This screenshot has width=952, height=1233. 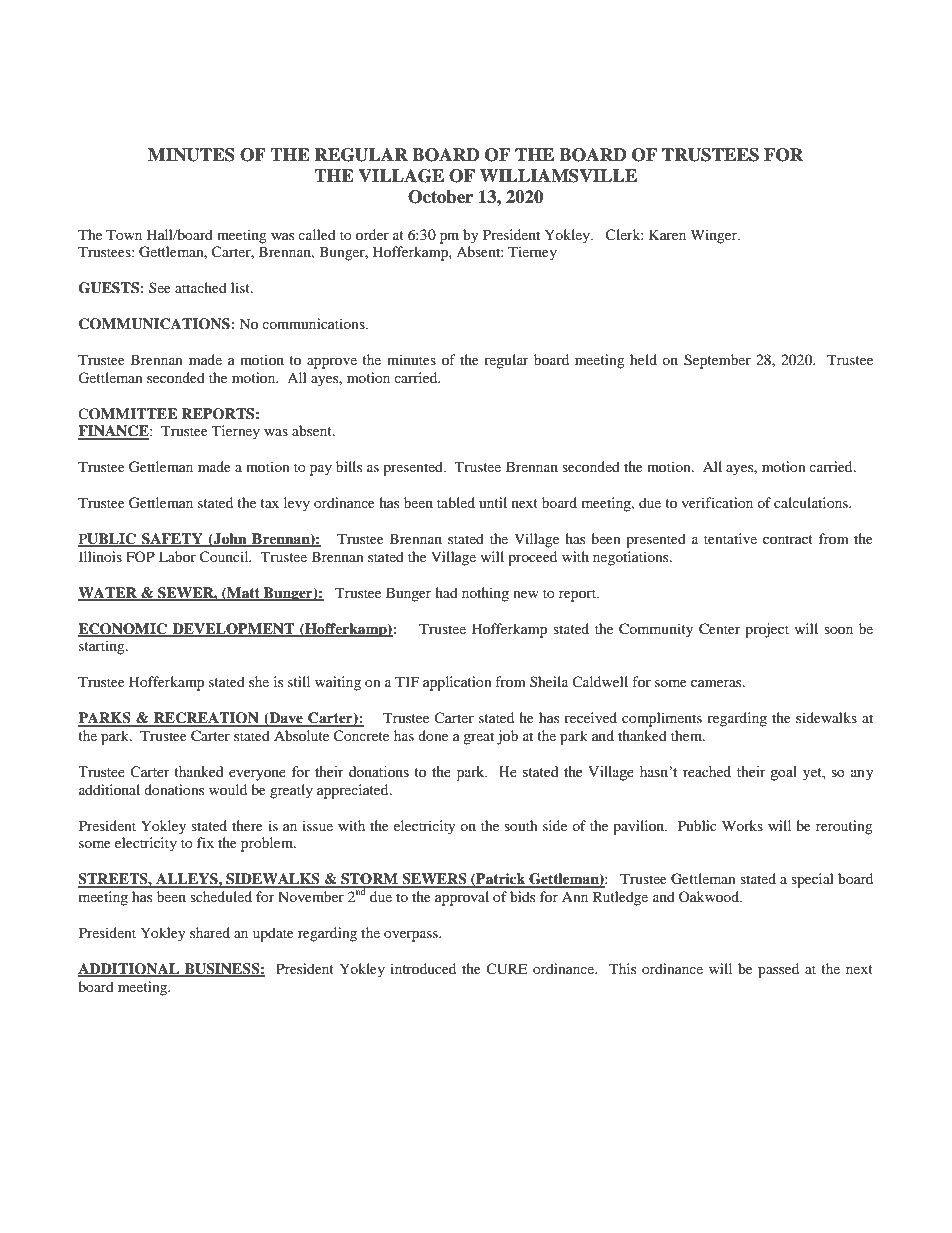 I want to click on October, so click(x=440, y=197).
